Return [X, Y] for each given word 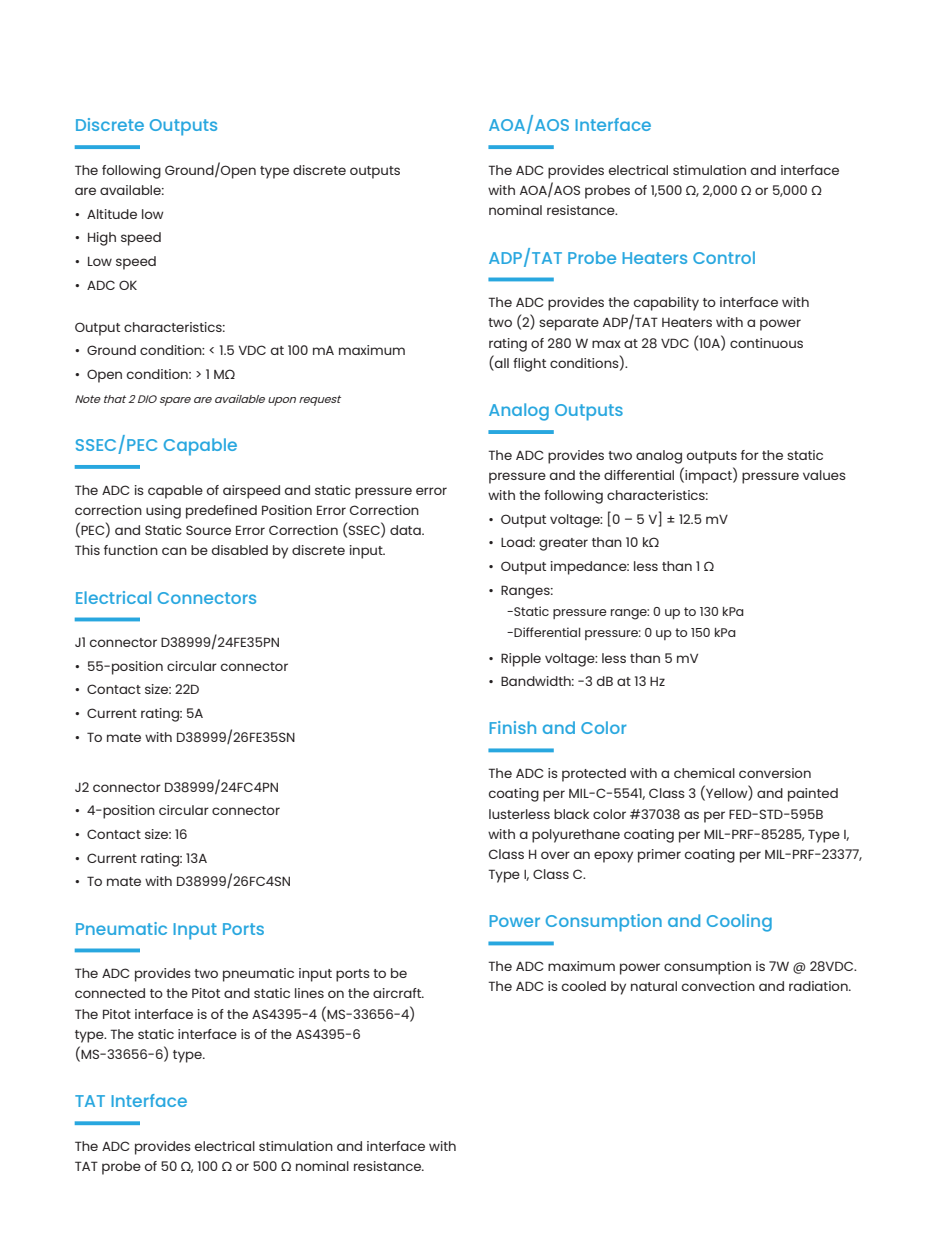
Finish [513, 727]
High [102, 239]
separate [569, 324]
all [501, 362]
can [174, 551]
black [571, 814]
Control [724, 257]
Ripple [521, 660]
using [163, 512]
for [750, 455]
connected [110, 993]
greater [563, 544]
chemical [704, 773]
